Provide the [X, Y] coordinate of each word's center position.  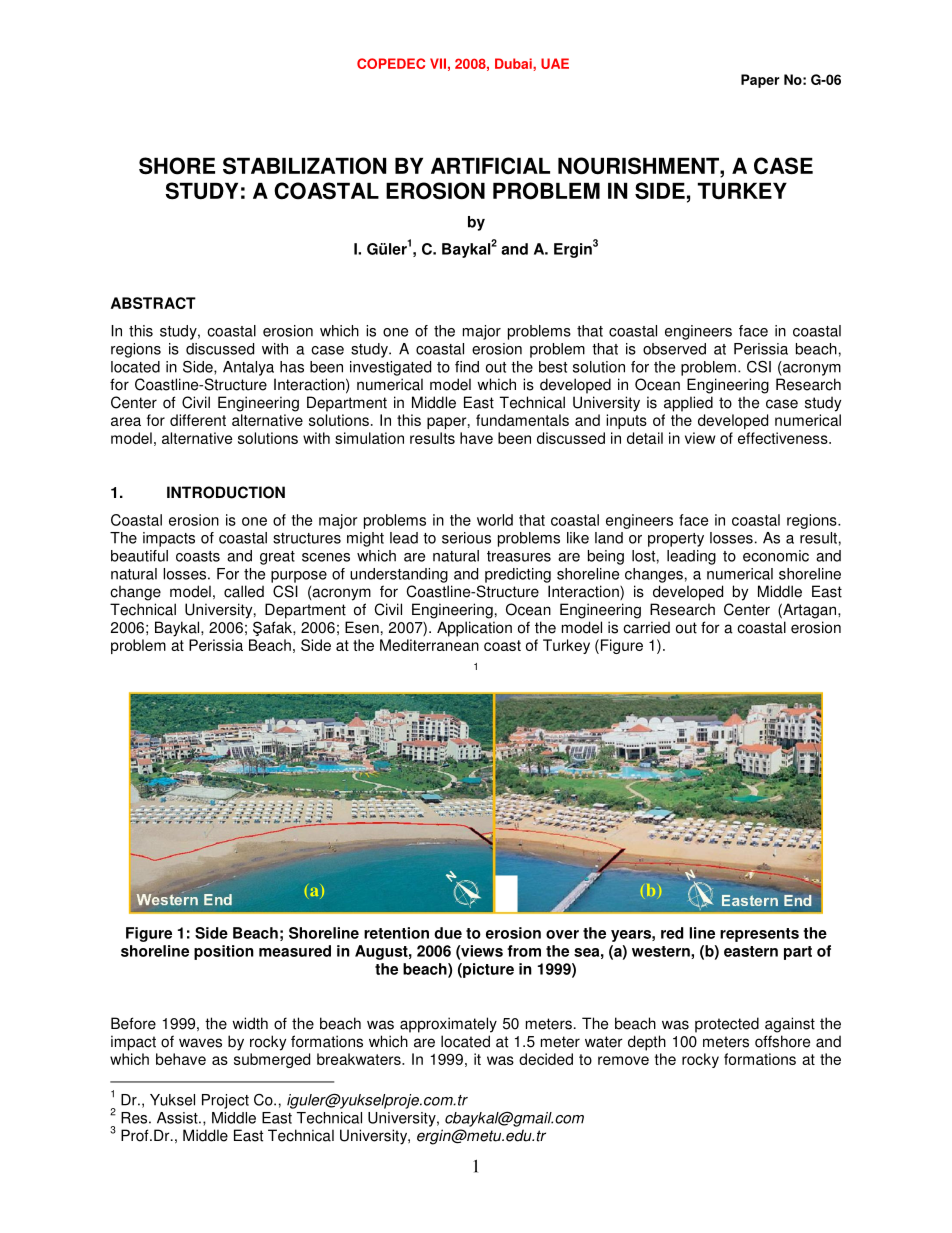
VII [438, 63]
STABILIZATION [304, 166]
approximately [448, 1025]
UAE [555, 63]
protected [727, 1025]
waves [200, 1043]
